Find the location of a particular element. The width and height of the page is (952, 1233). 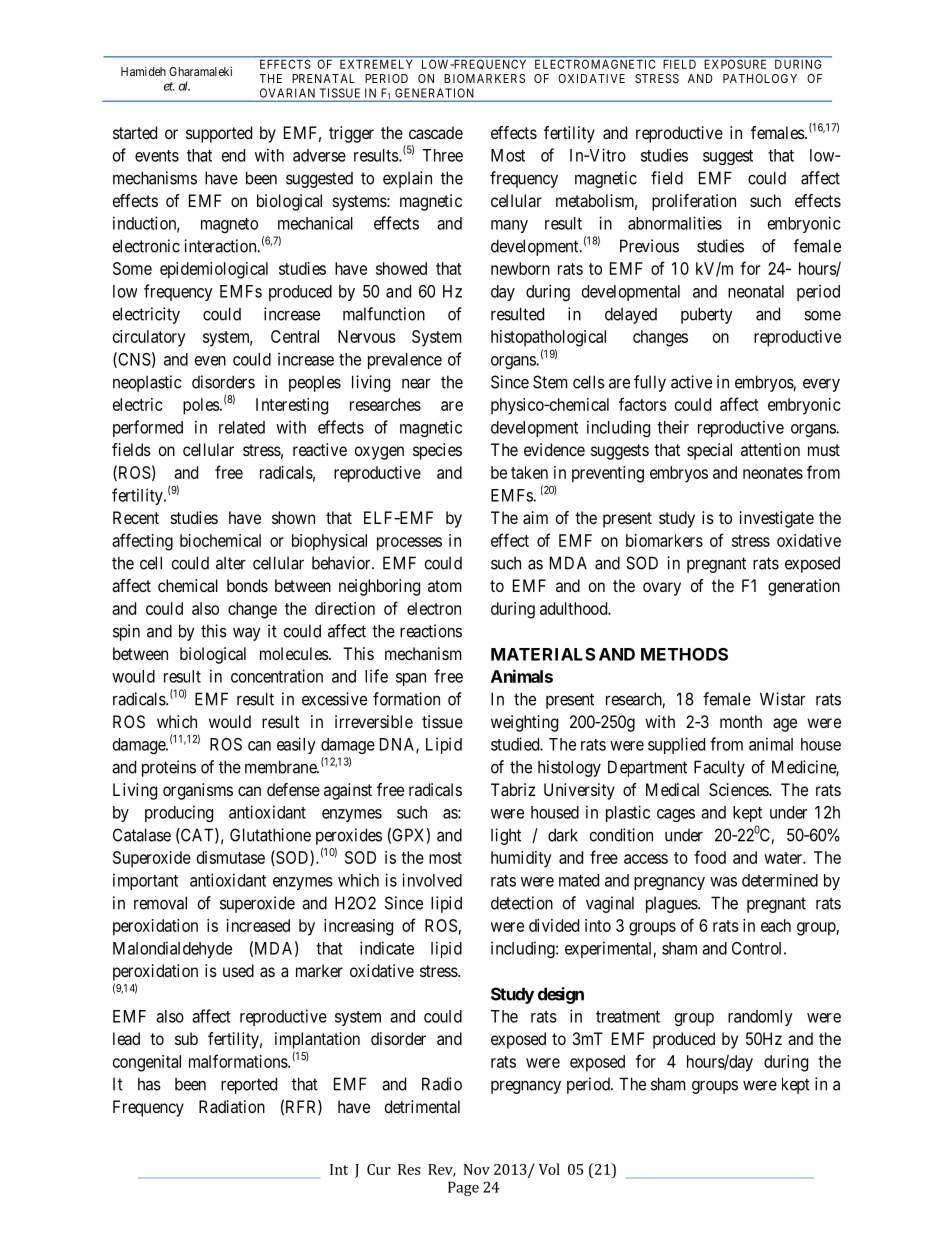

near is located at coordinates (416, 383).
